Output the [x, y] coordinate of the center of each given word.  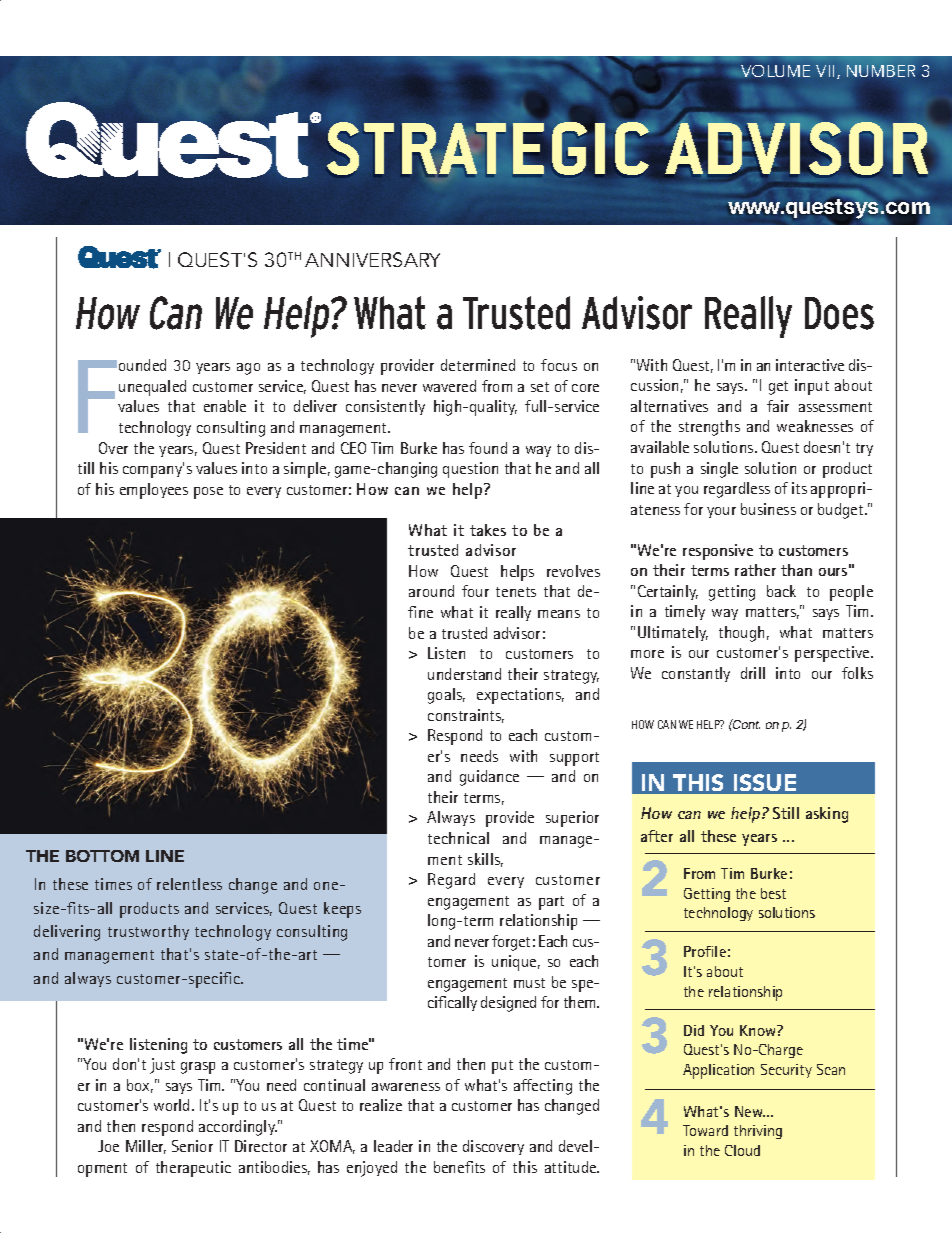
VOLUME [775, 71]
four [475, 591]
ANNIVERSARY [372, 259]
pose [208, 493]
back [781, 591]
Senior [192, 1146]
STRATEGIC [488, 147]
